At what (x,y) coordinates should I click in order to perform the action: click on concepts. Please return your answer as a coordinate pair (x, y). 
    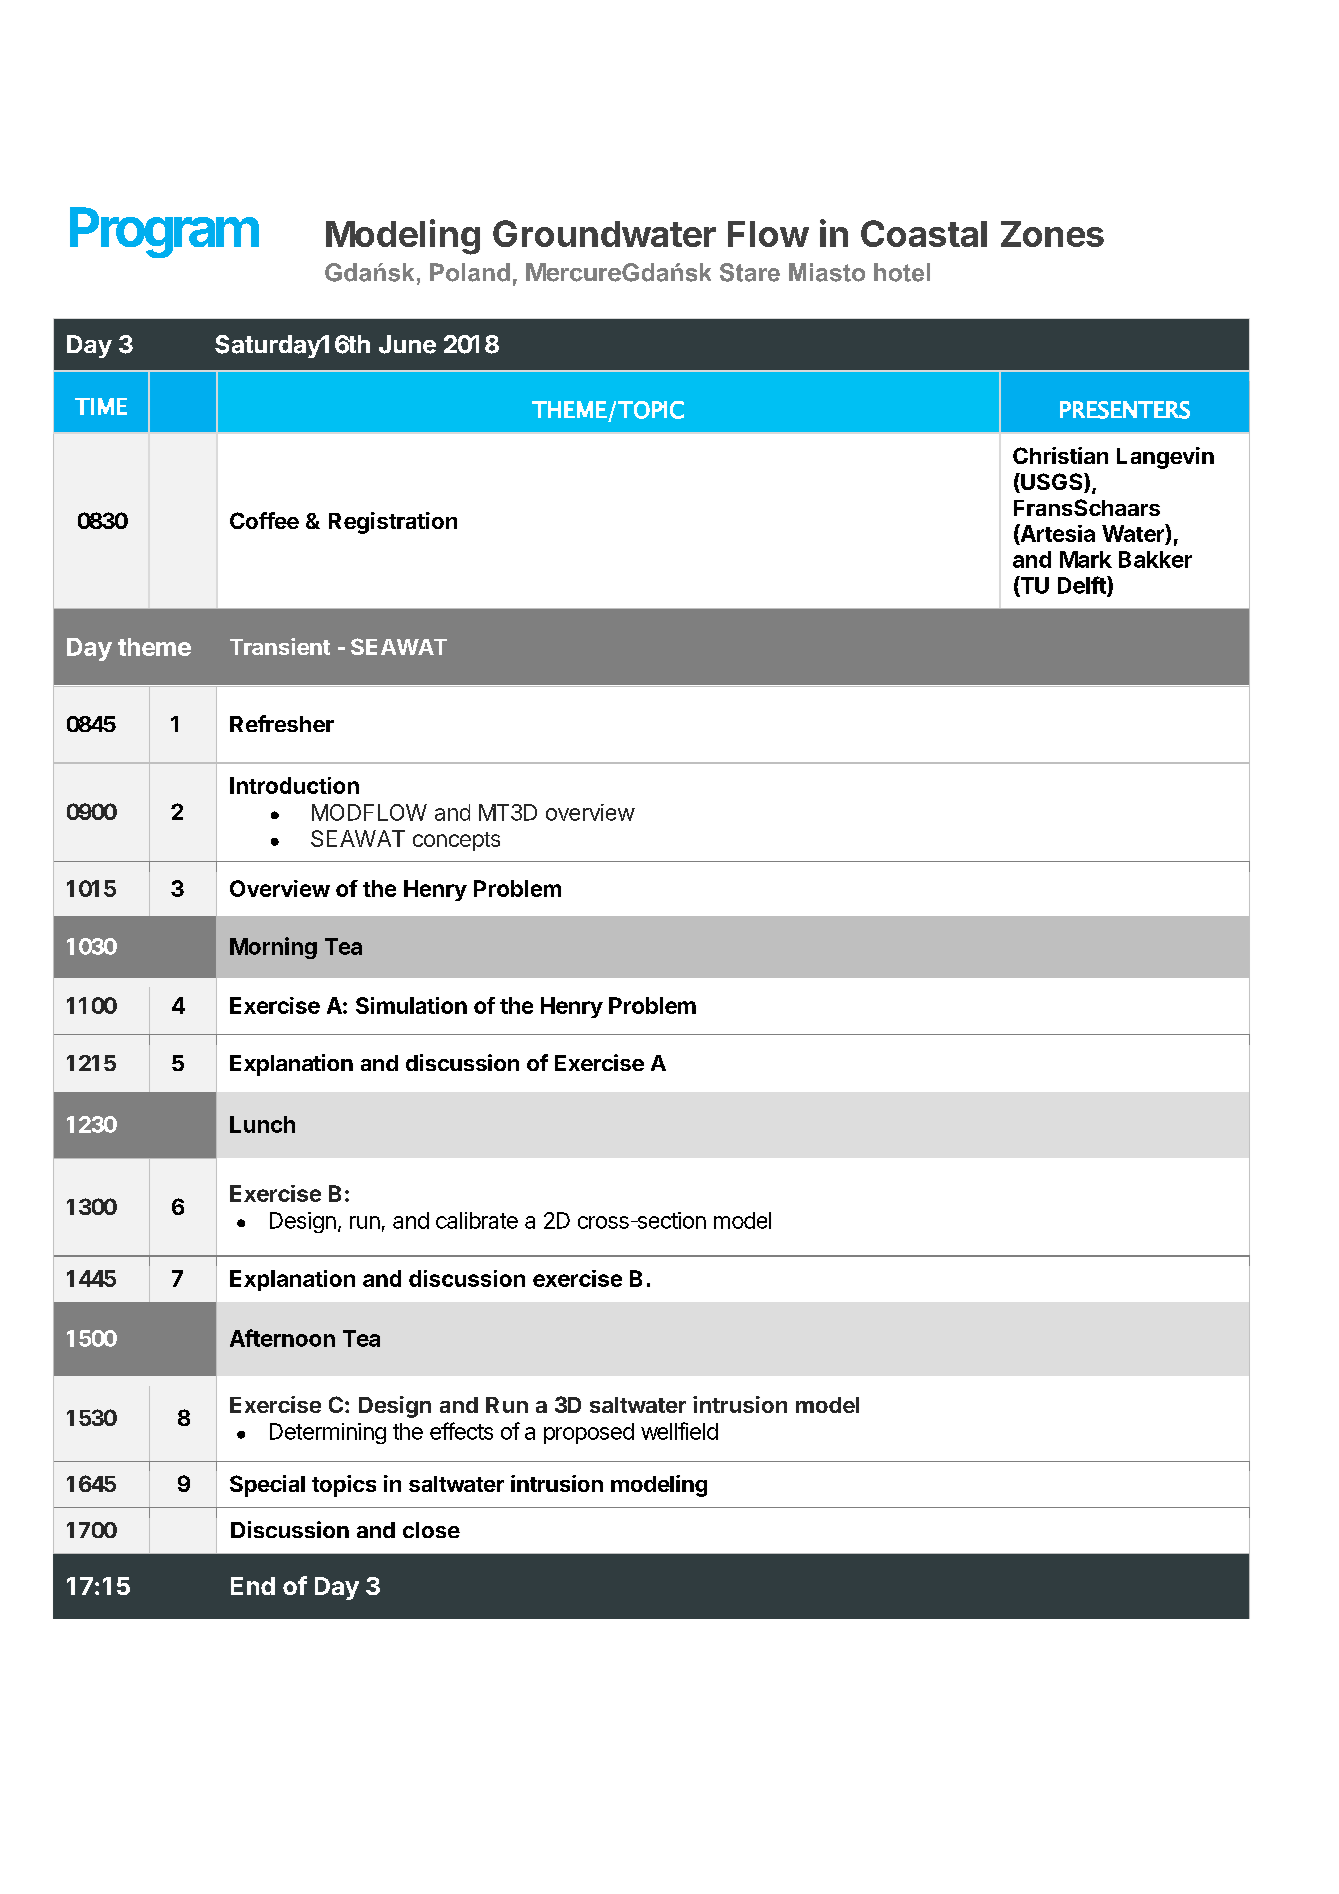
    Looking at the image, I should click on (456, 841).
